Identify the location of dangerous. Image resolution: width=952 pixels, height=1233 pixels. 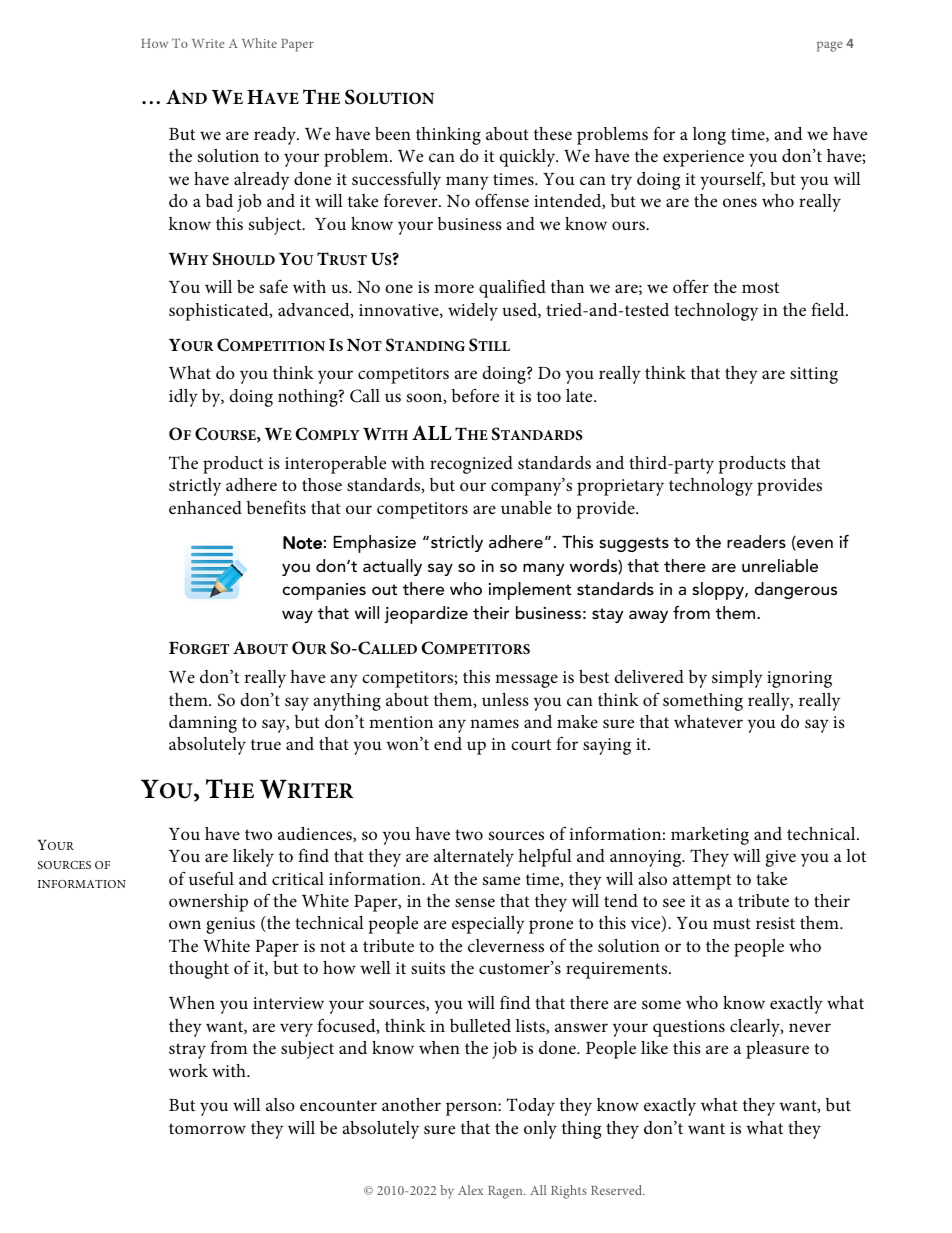
(795, 590).
